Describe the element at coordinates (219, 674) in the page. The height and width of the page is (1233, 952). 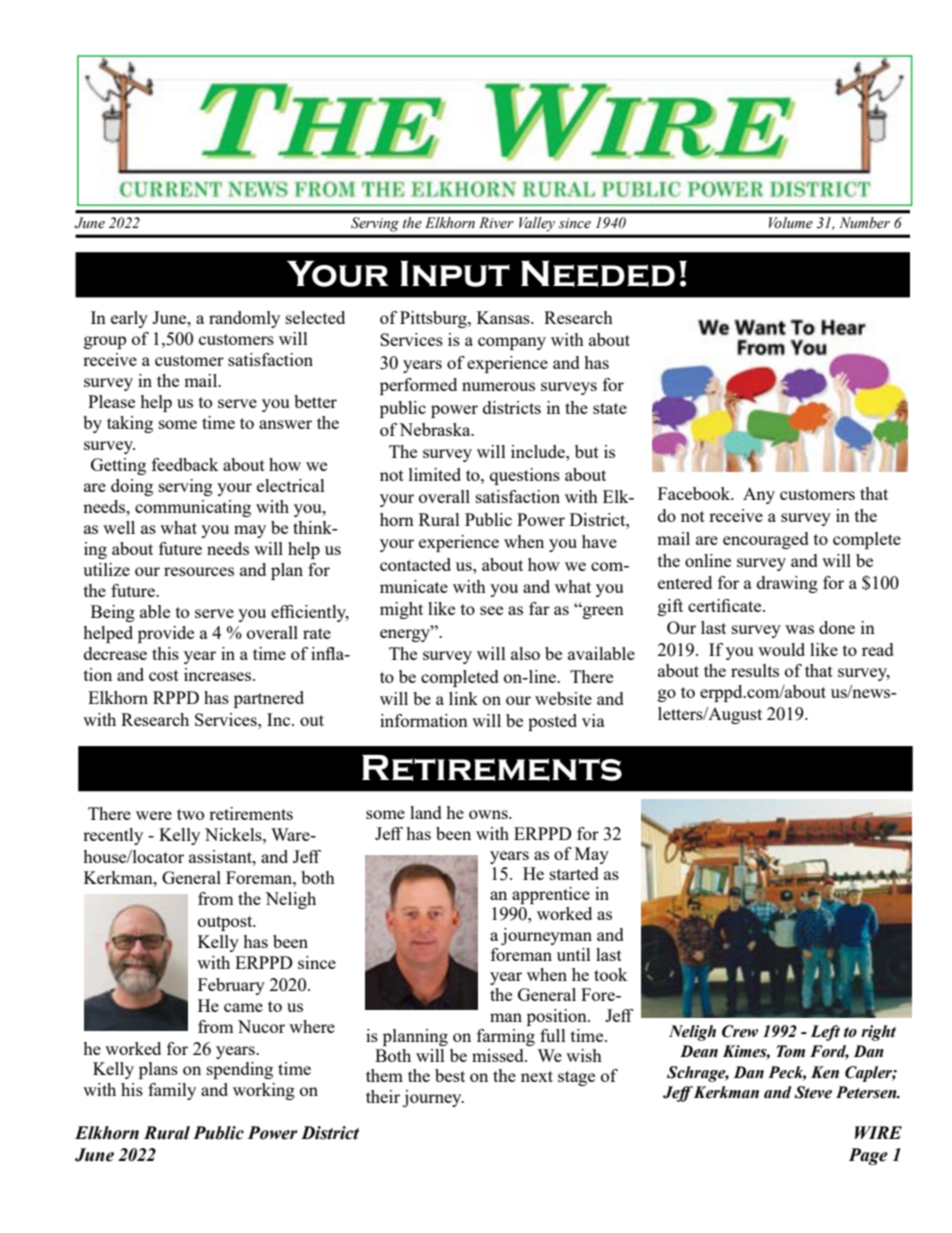
I see `increases` at that location.
